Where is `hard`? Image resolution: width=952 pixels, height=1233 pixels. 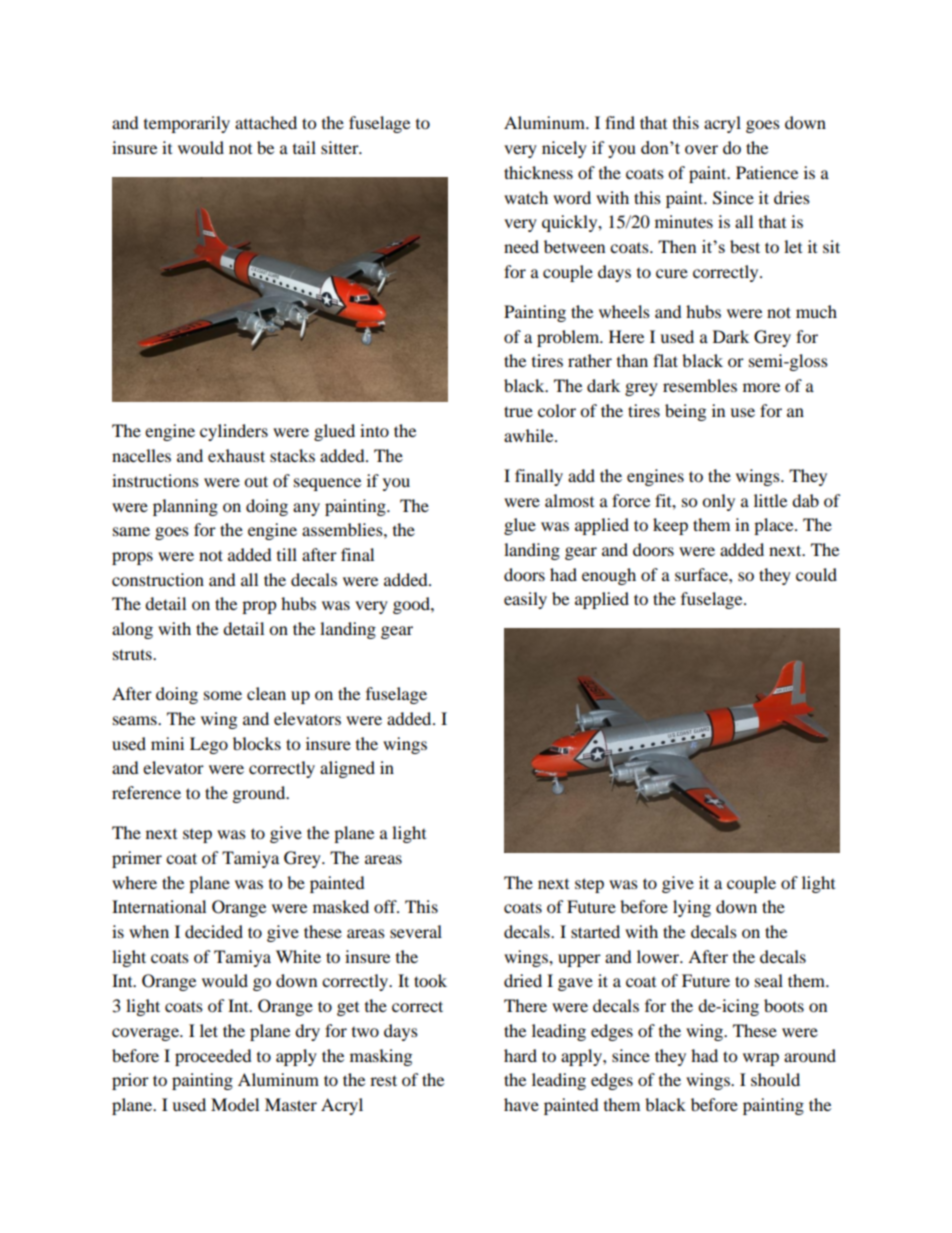 hard is located at coordinates (520, 1055).
